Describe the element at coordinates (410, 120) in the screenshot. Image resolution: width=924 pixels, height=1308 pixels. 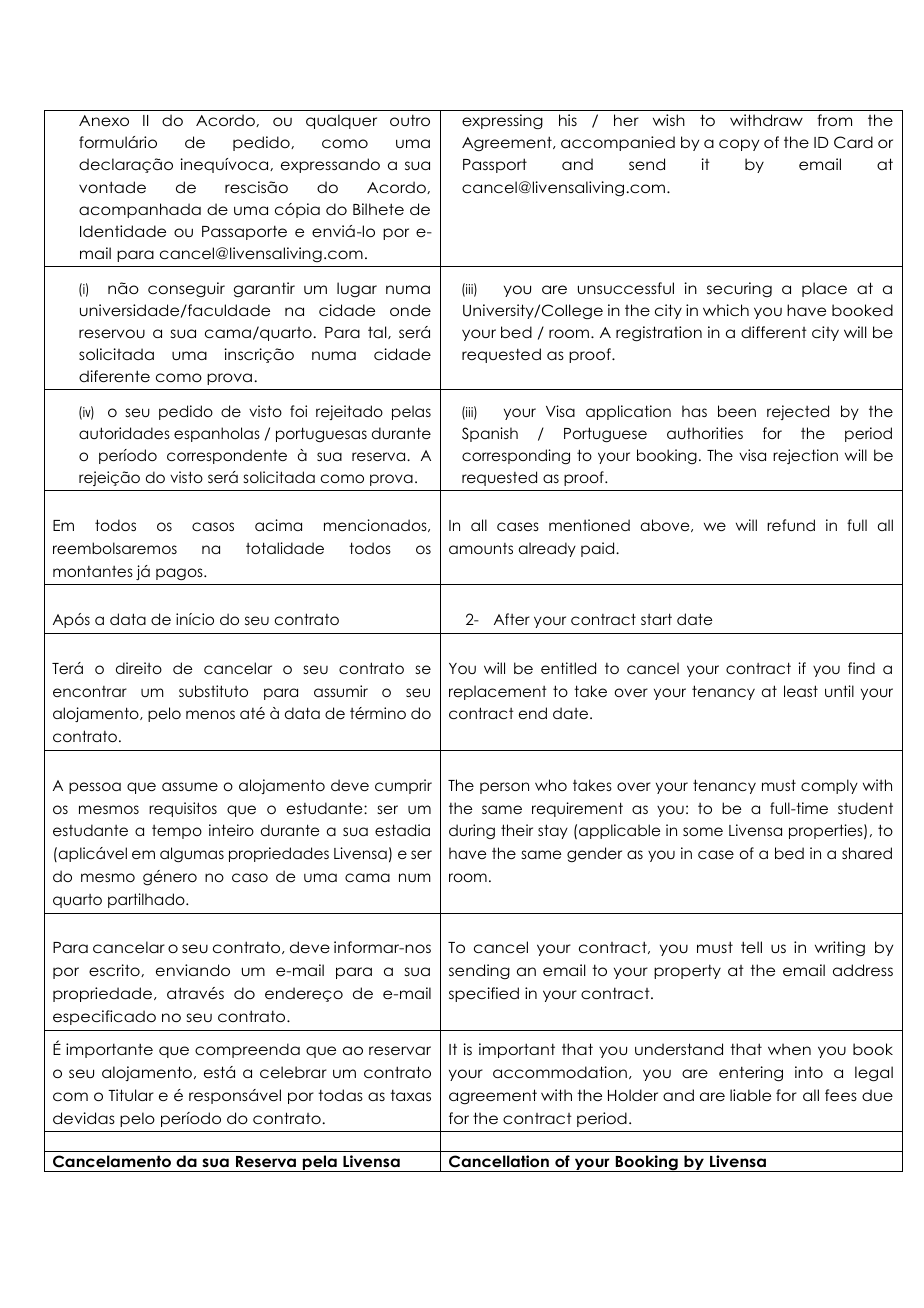
I see `outro` at that location.
